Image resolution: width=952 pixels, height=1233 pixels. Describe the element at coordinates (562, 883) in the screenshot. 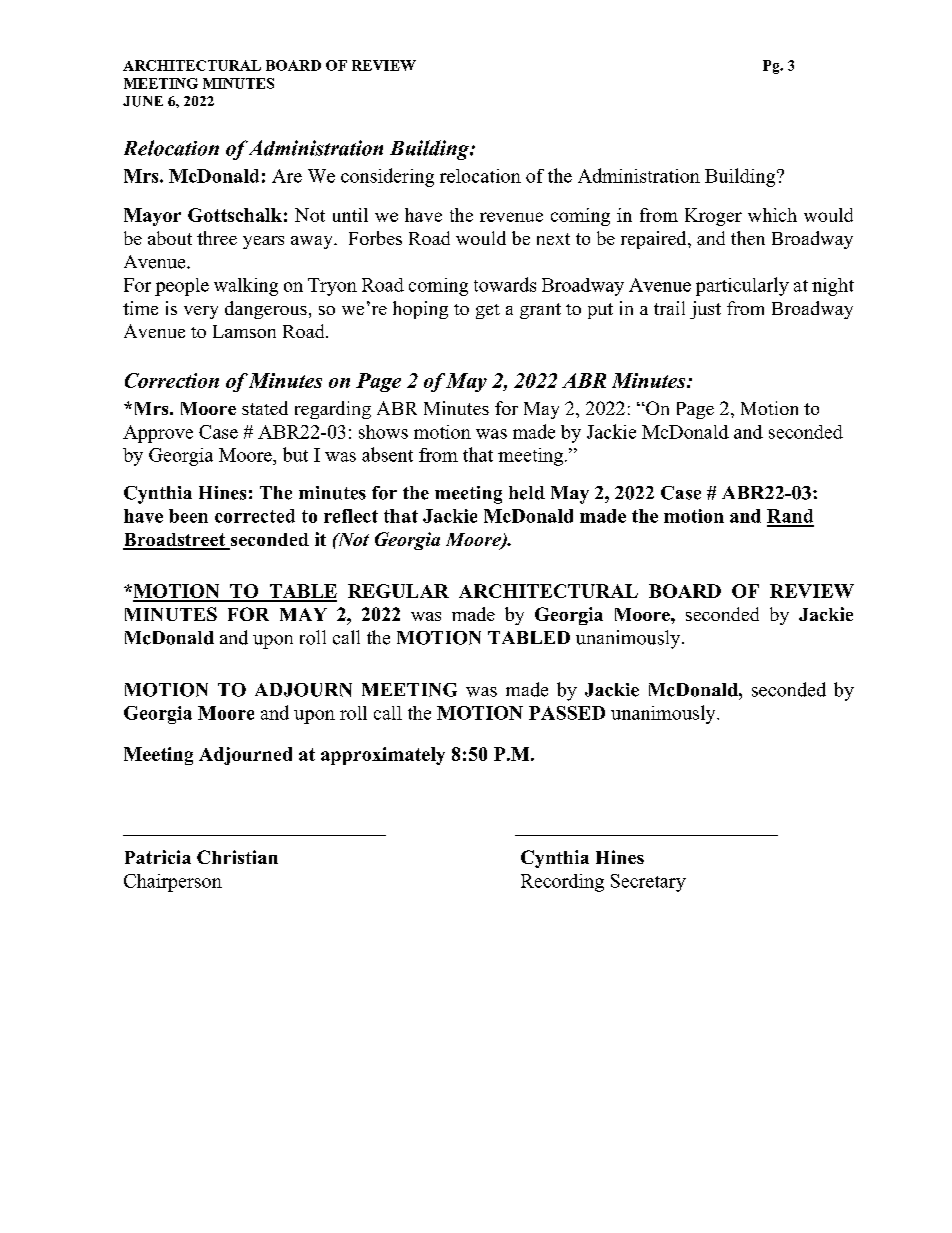

I see `Recording` at that location.
